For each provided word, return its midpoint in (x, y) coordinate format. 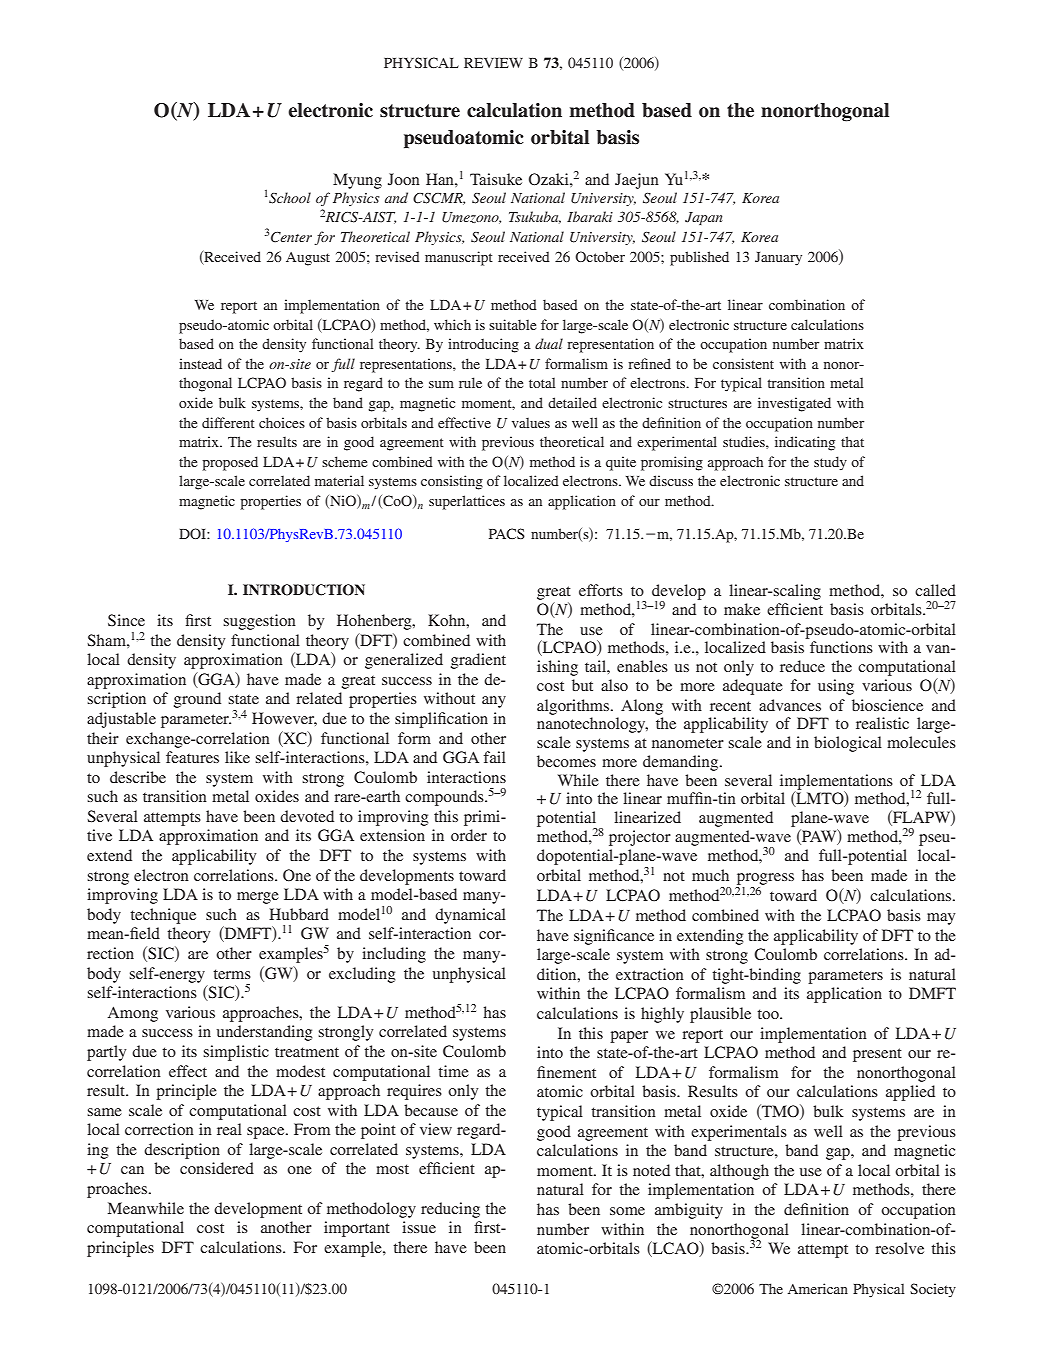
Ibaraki (590, 216)
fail (495, 757)
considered (217, 1168)
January (778, 259)
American (818, 1288)
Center (291, 237)
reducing (450, 1210)
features (192, 757)
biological (848, 744)
